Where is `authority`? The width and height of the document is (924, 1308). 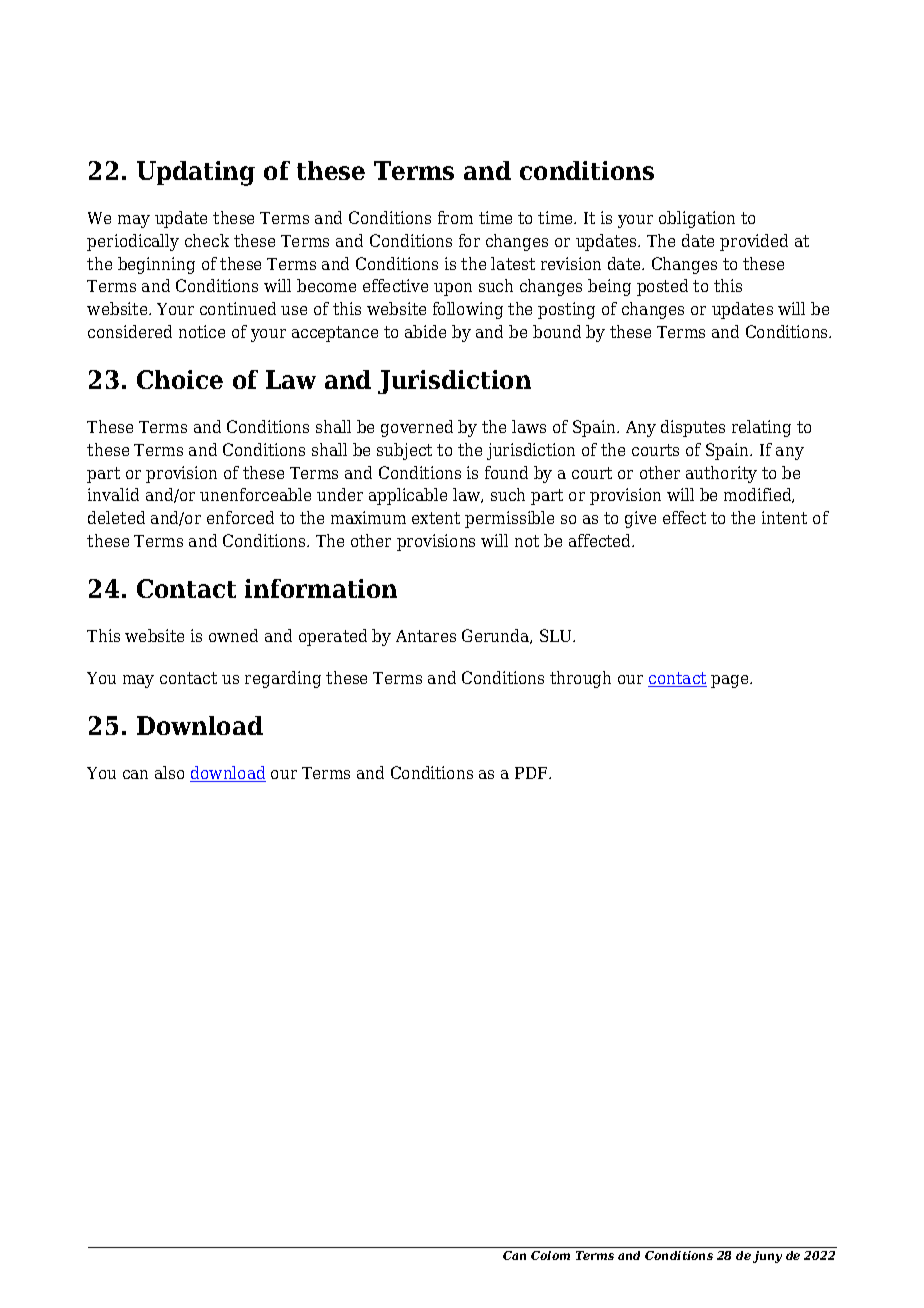 authority is located at coordinates (721, 474).
